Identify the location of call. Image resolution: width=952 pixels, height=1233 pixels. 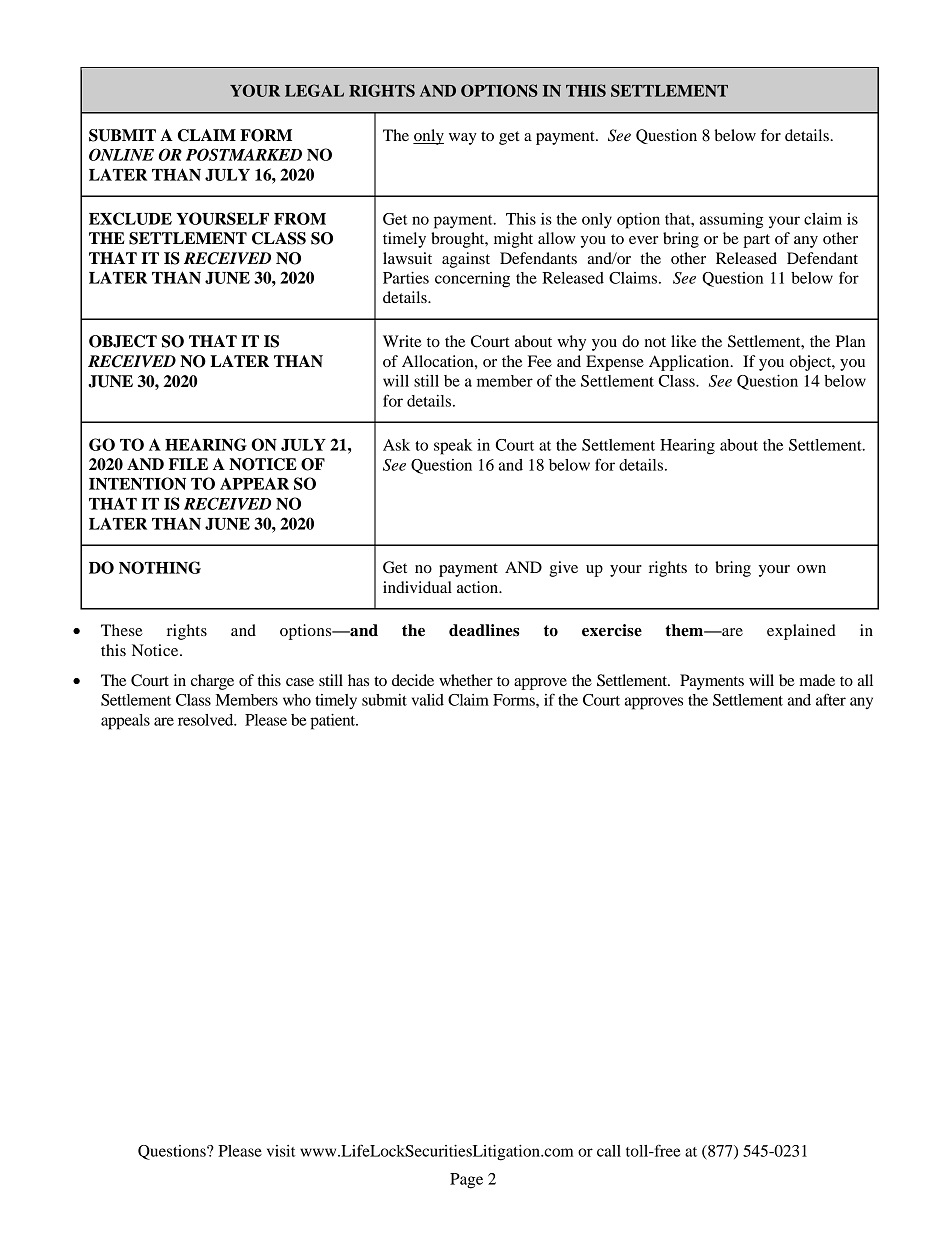
(609, 1151).
